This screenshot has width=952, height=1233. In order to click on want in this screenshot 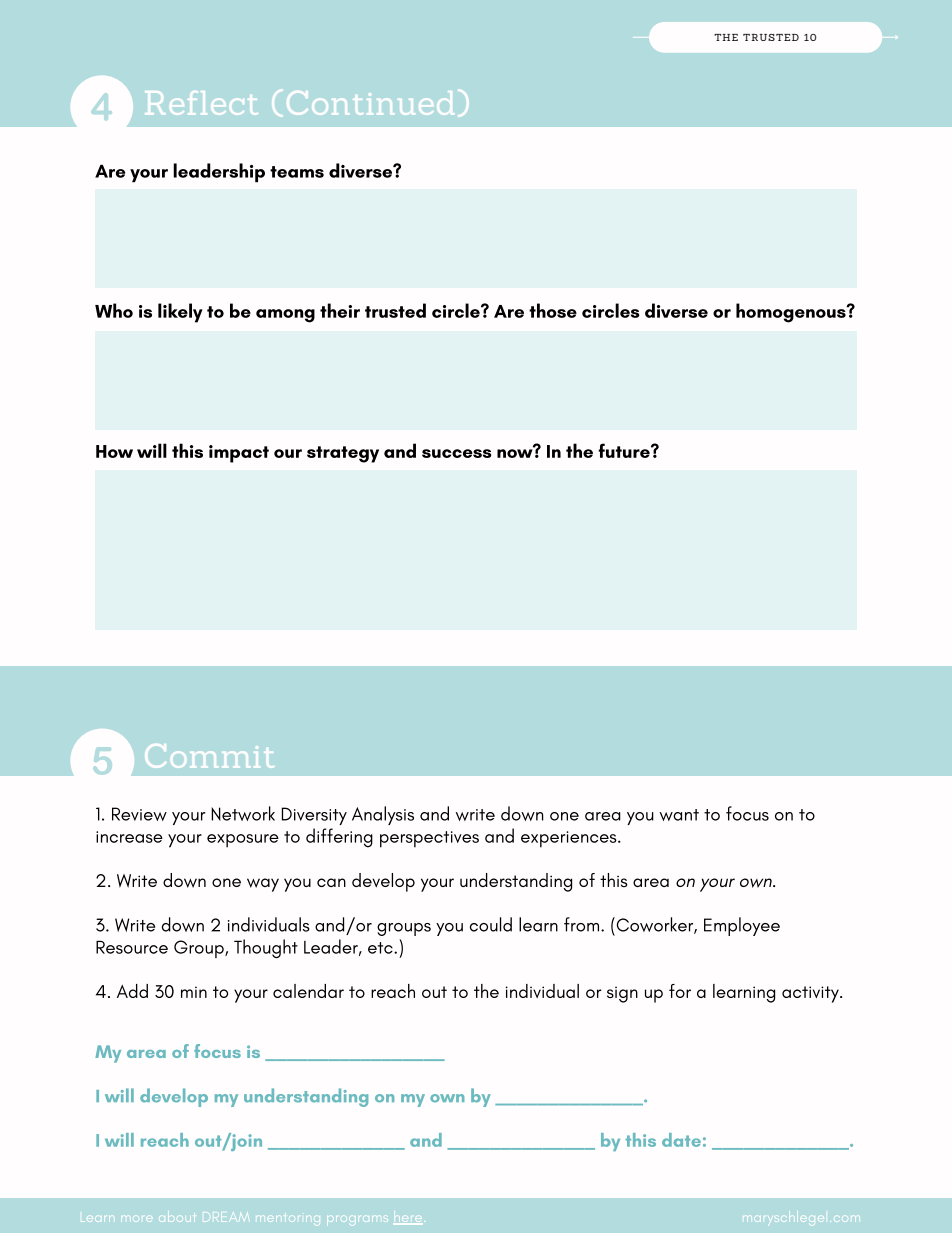, I will do `click(679, 815)`.
